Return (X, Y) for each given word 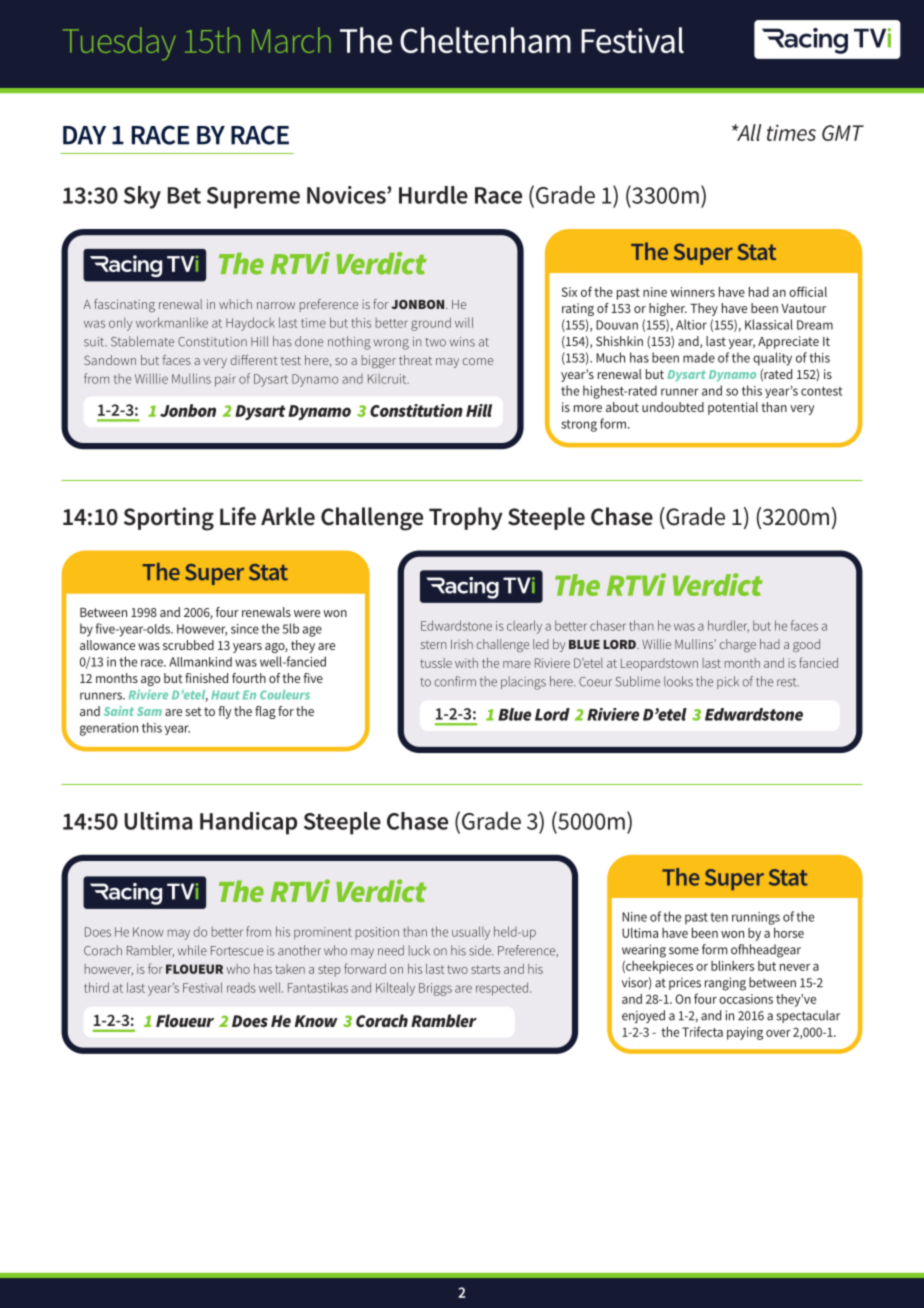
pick (728, 682)
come (478, 361)
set (193, 711)
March (291, 40)
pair (225, 380)
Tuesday (119, 43)
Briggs (435, 989)
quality (772, 359)
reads (241, 988)
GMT (843, 133)
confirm (455, 681)
